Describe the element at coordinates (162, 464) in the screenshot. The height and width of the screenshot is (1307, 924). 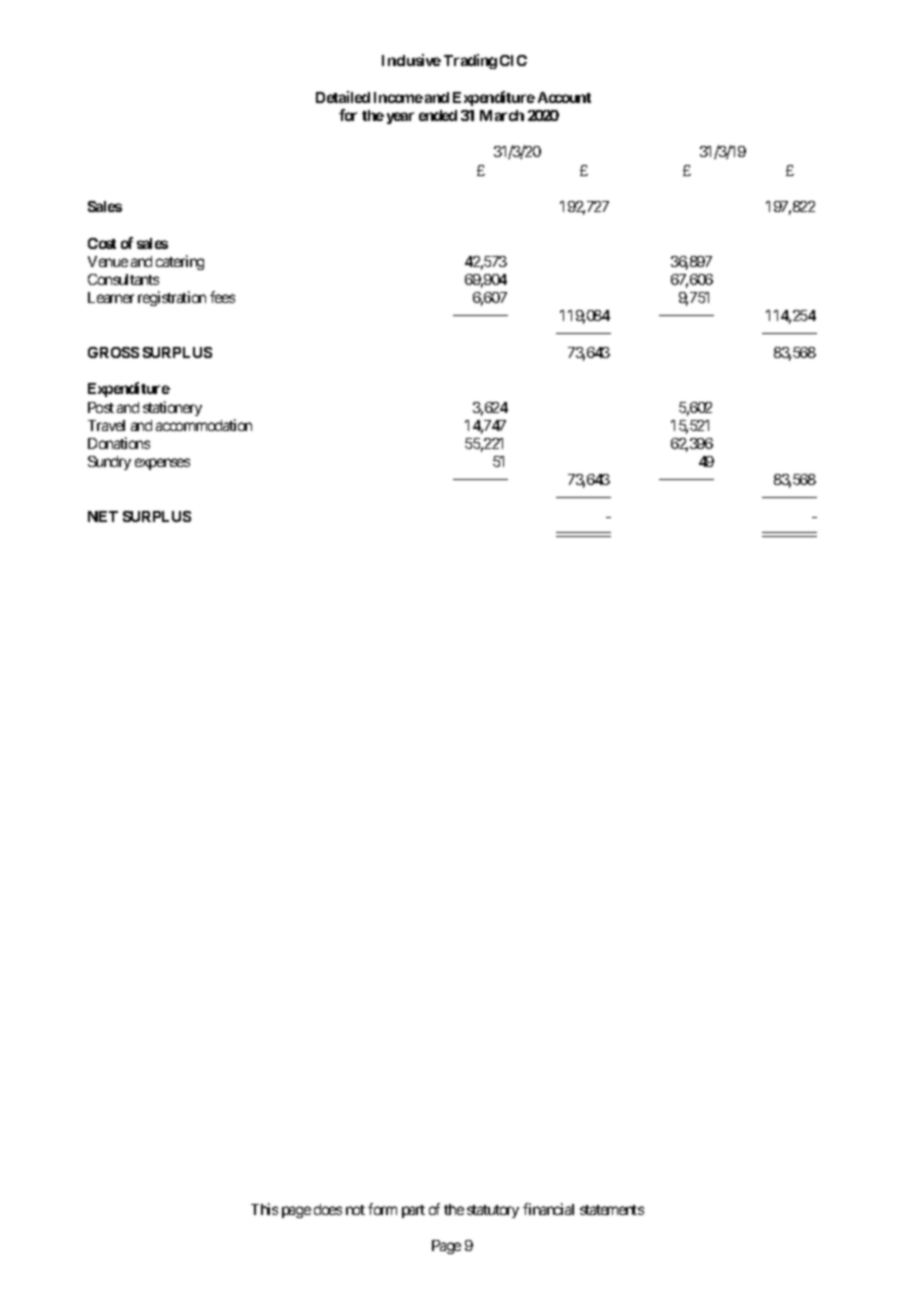
I see `expenses` at that location.
